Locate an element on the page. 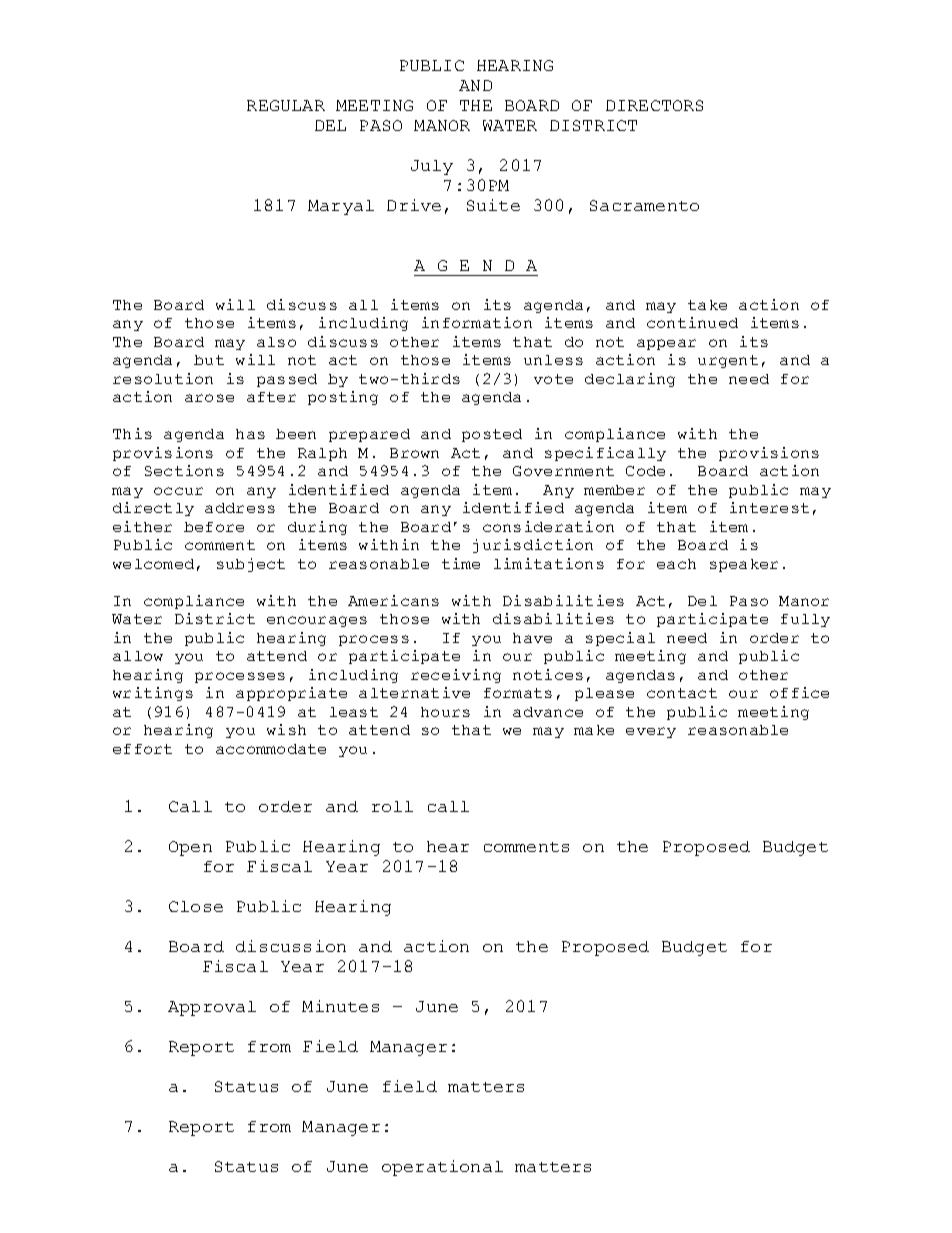 This page has width=952, height=1233. allow is located at coordinates (138, 656).
